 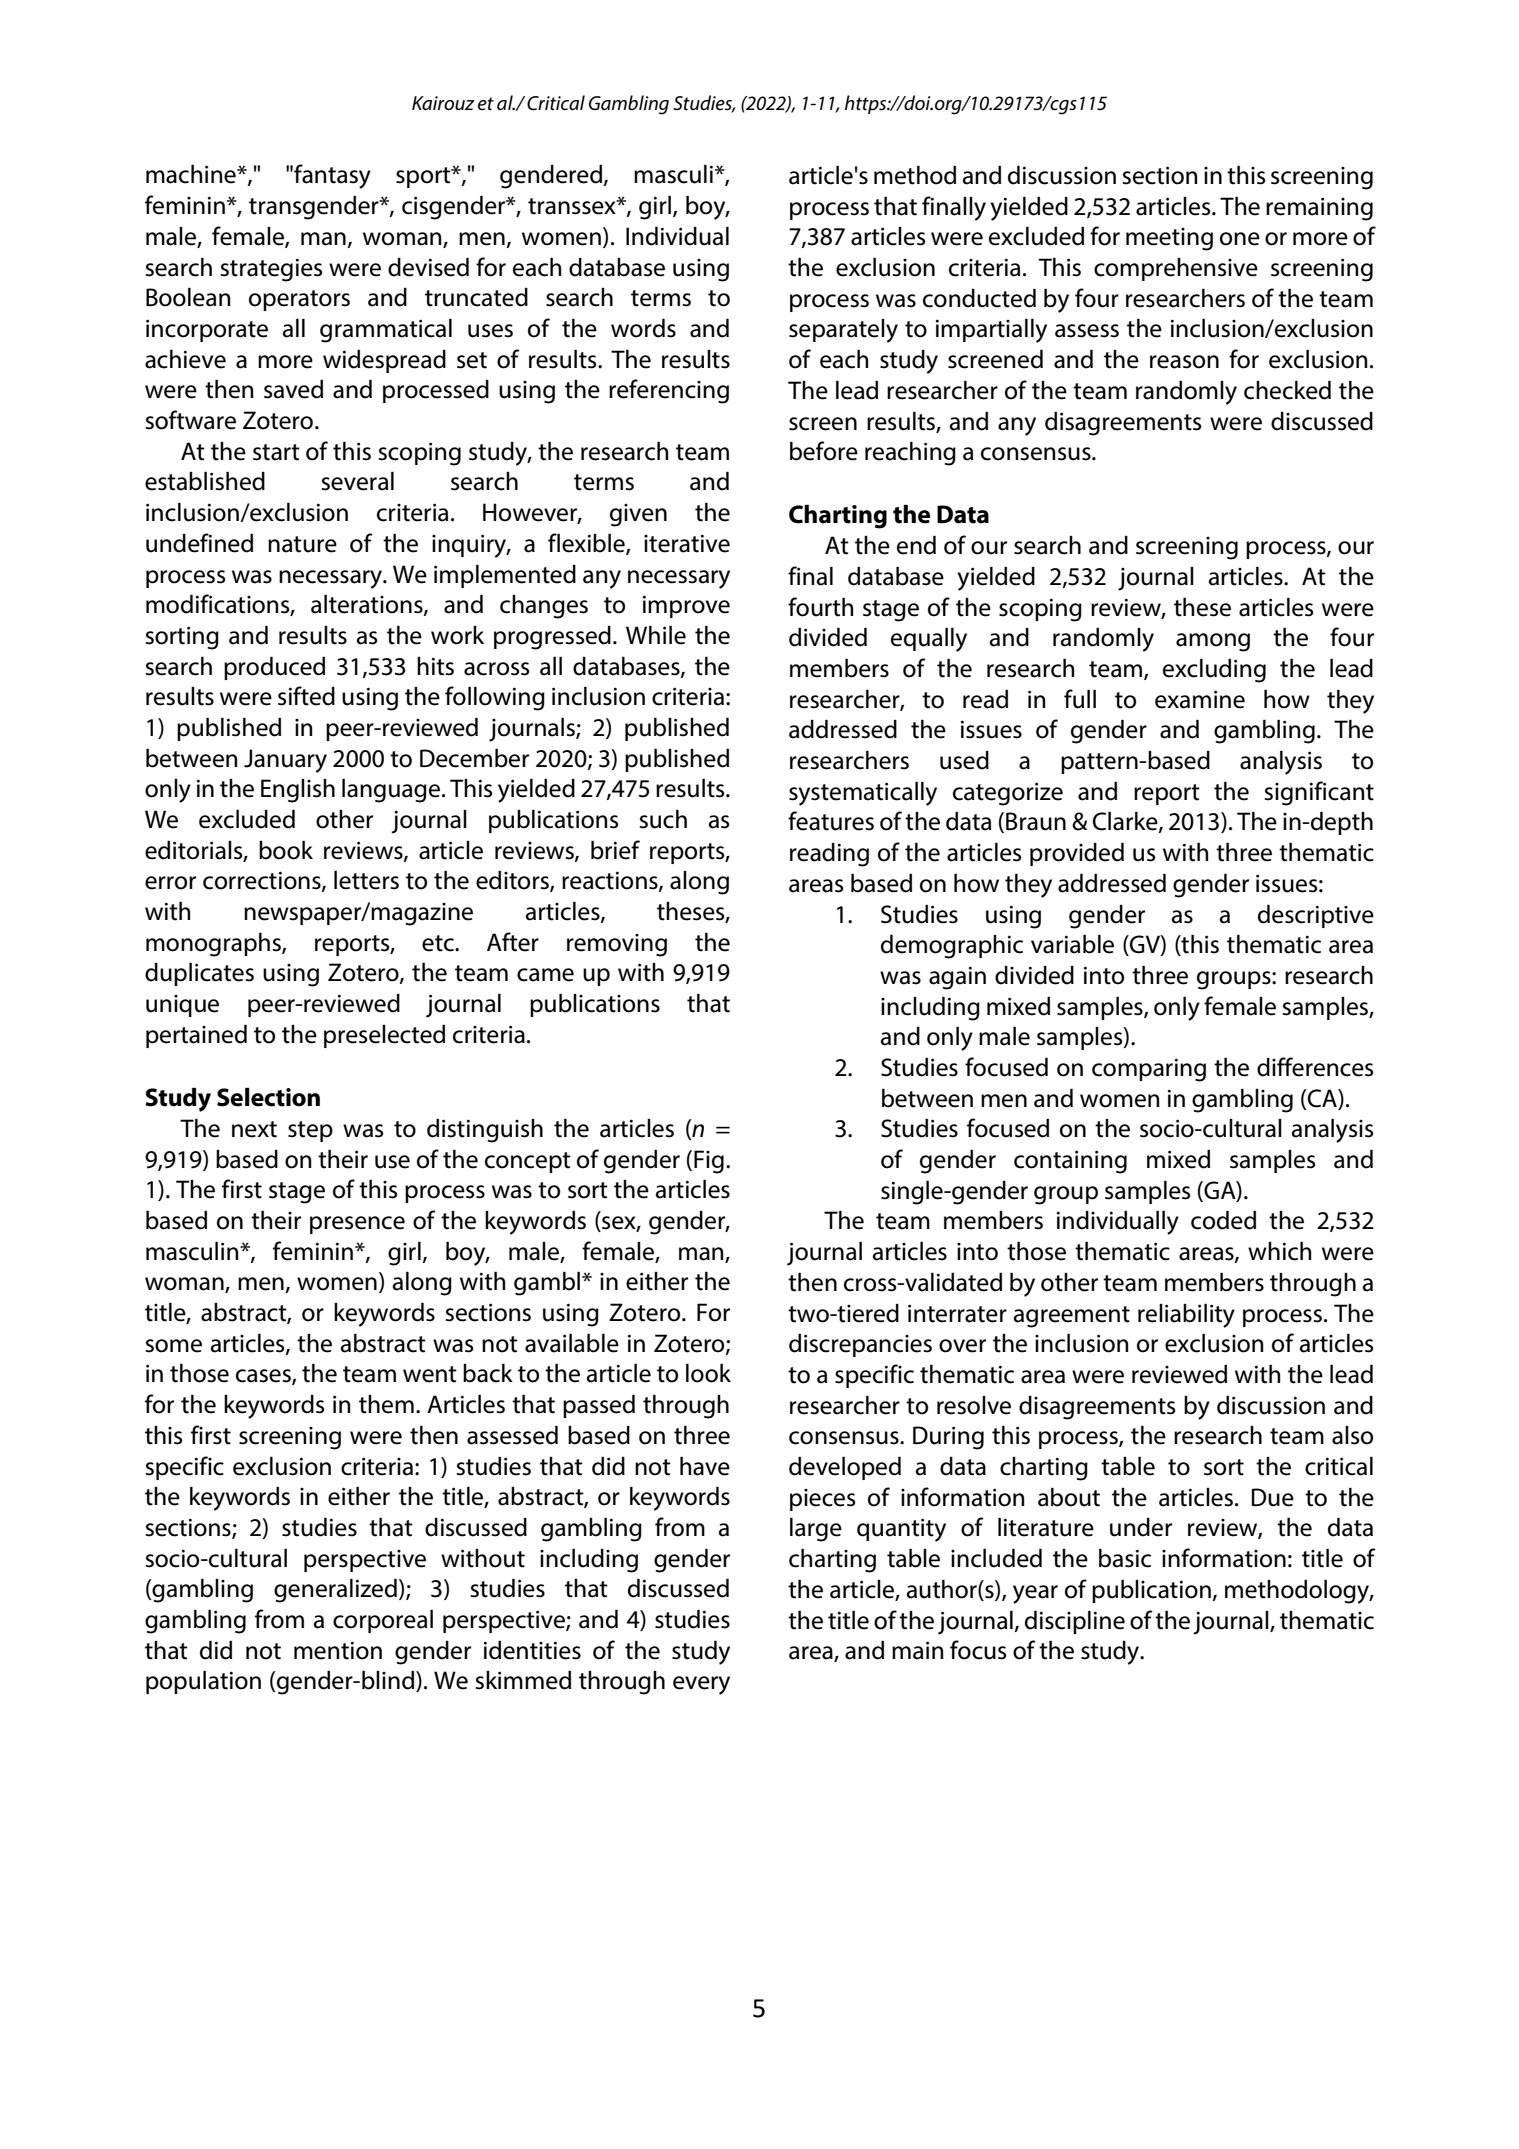 I want to click on every, so click(x=701, y=1685).
